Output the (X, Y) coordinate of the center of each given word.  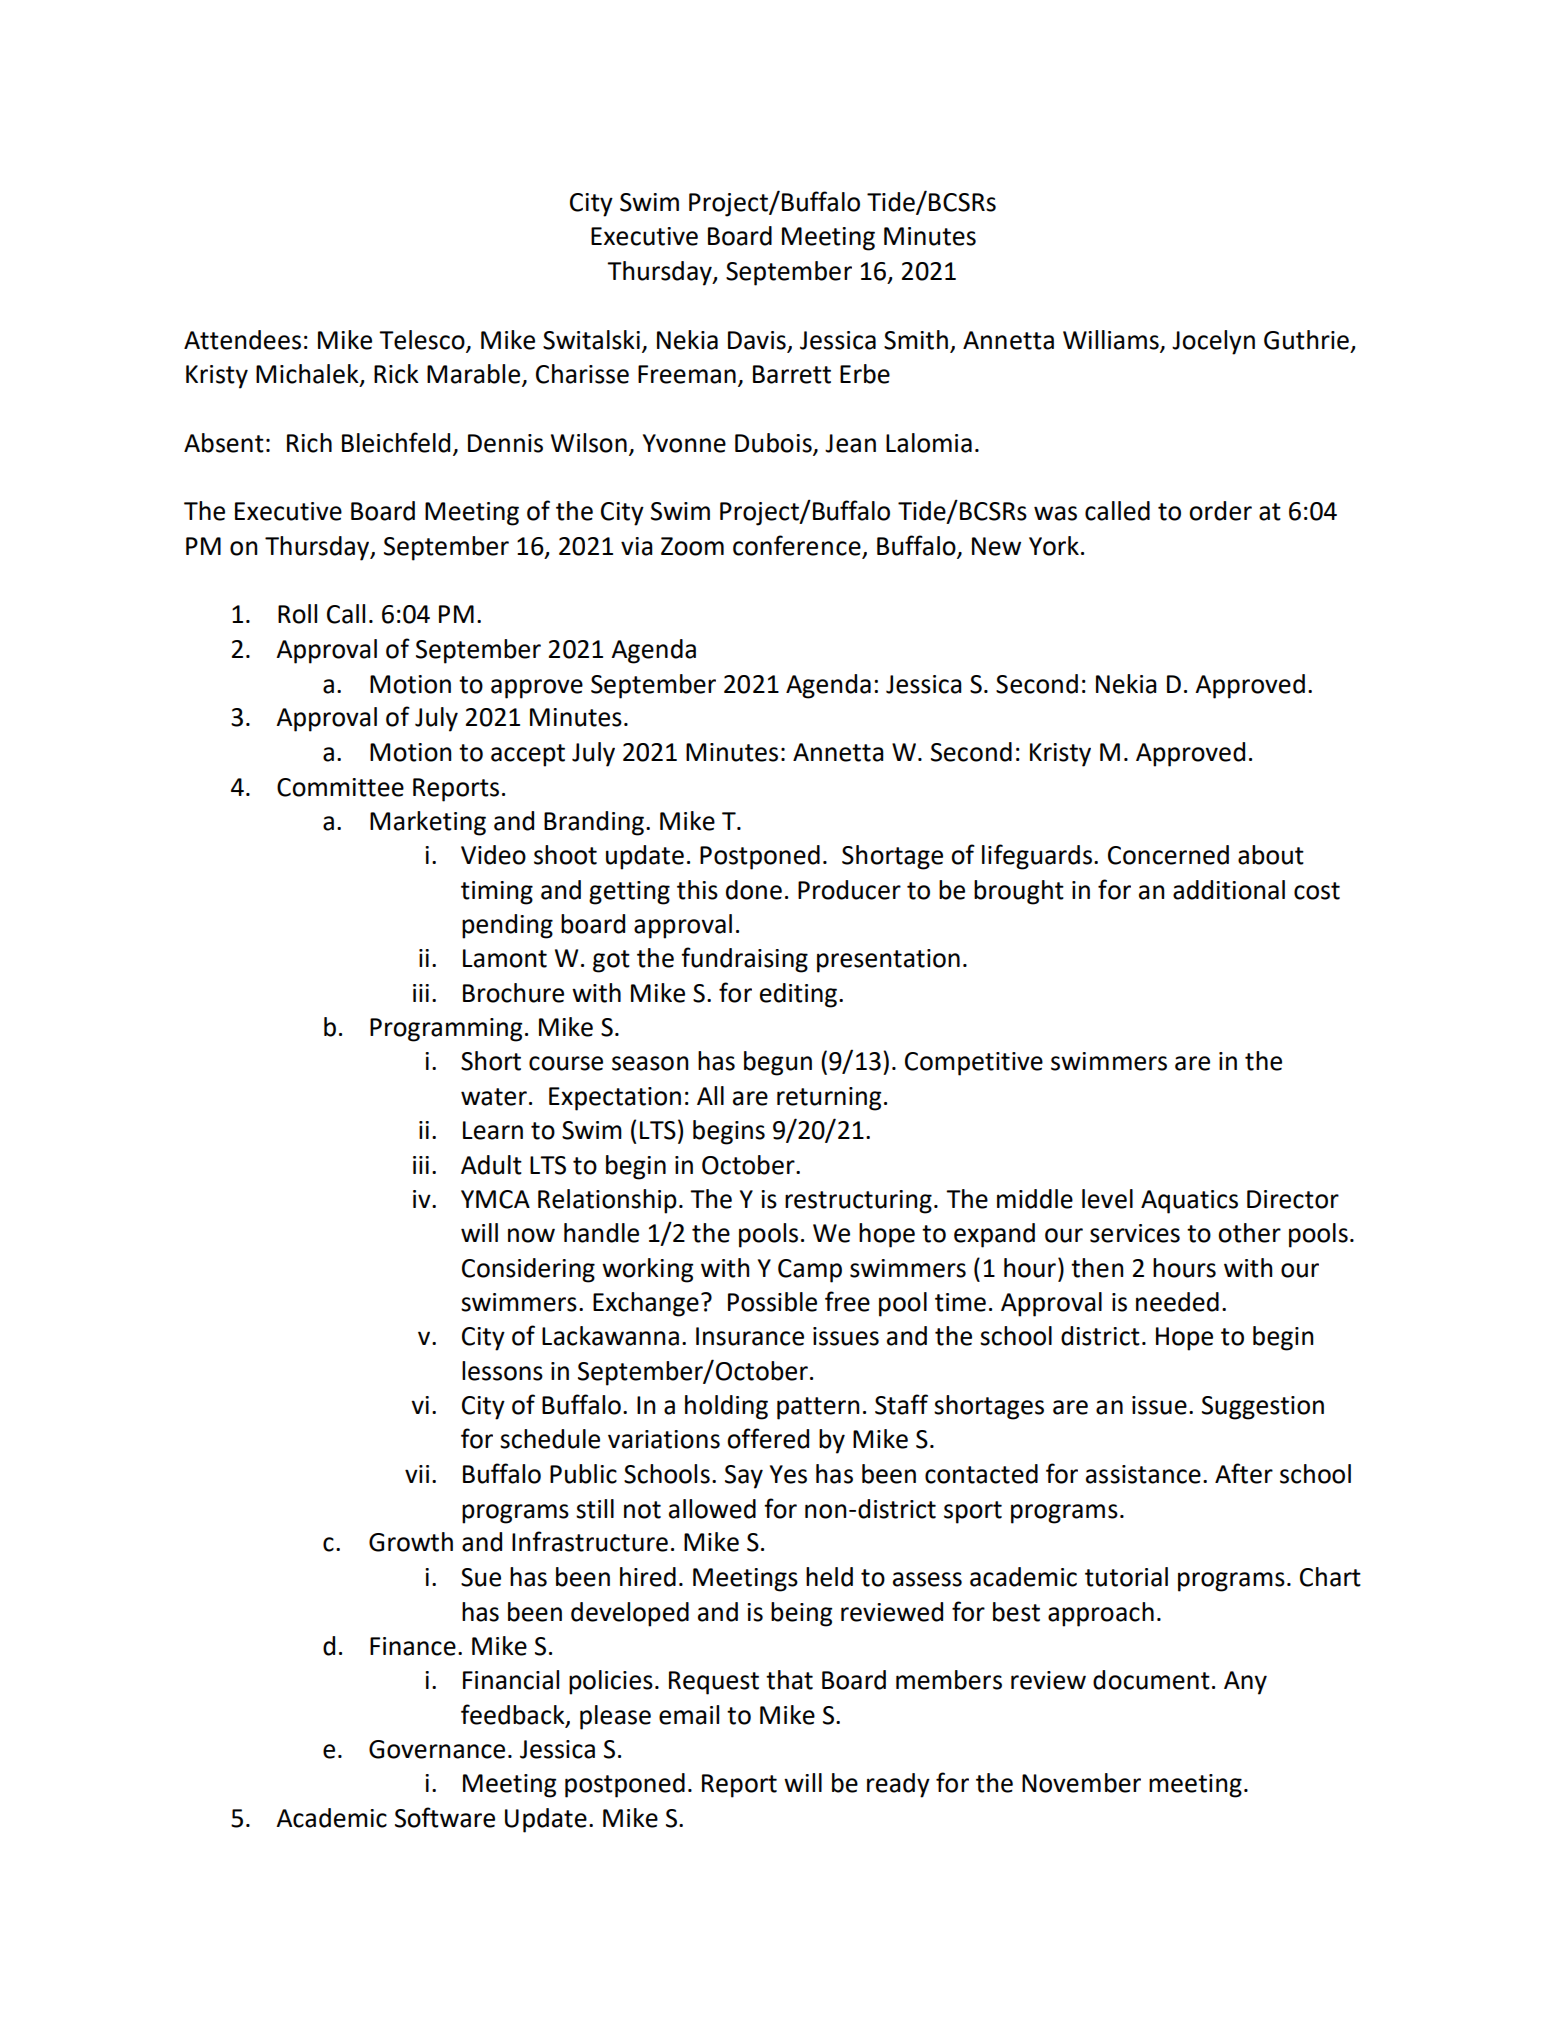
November (1081, 1783)
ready (898, 1785)
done (754, 890)
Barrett (792, 374)
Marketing (428, 823)
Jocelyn (1213, 342)
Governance (437, 1749)
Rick (396, 374)
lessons (502, 1371)
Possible (772, 1302)
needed (1177, 1302)
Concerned (1168, 855)
